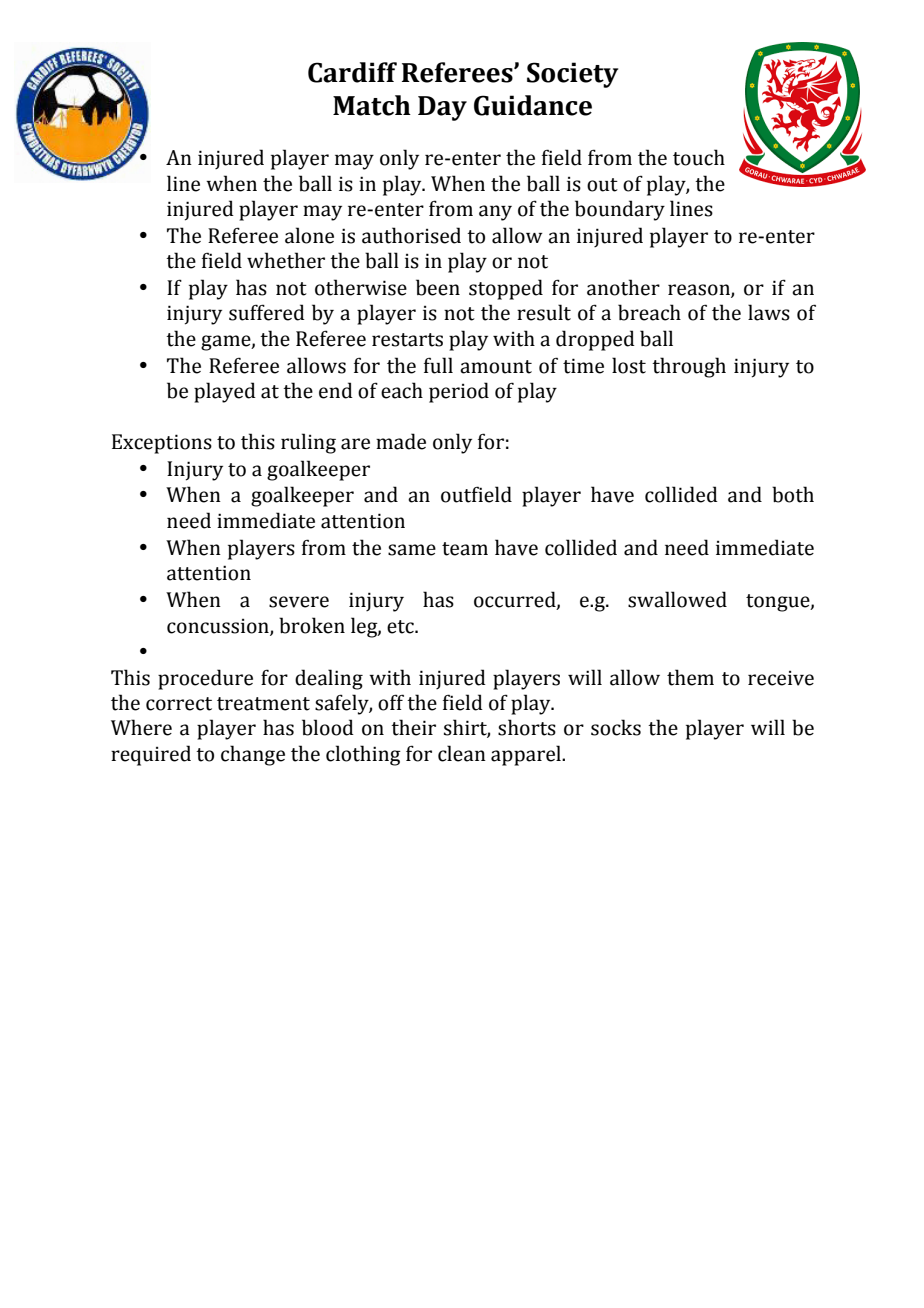  What do you see at coordinates (699, 157) in the screenshot?
I see `touch` at bounding box center [699, 157].
